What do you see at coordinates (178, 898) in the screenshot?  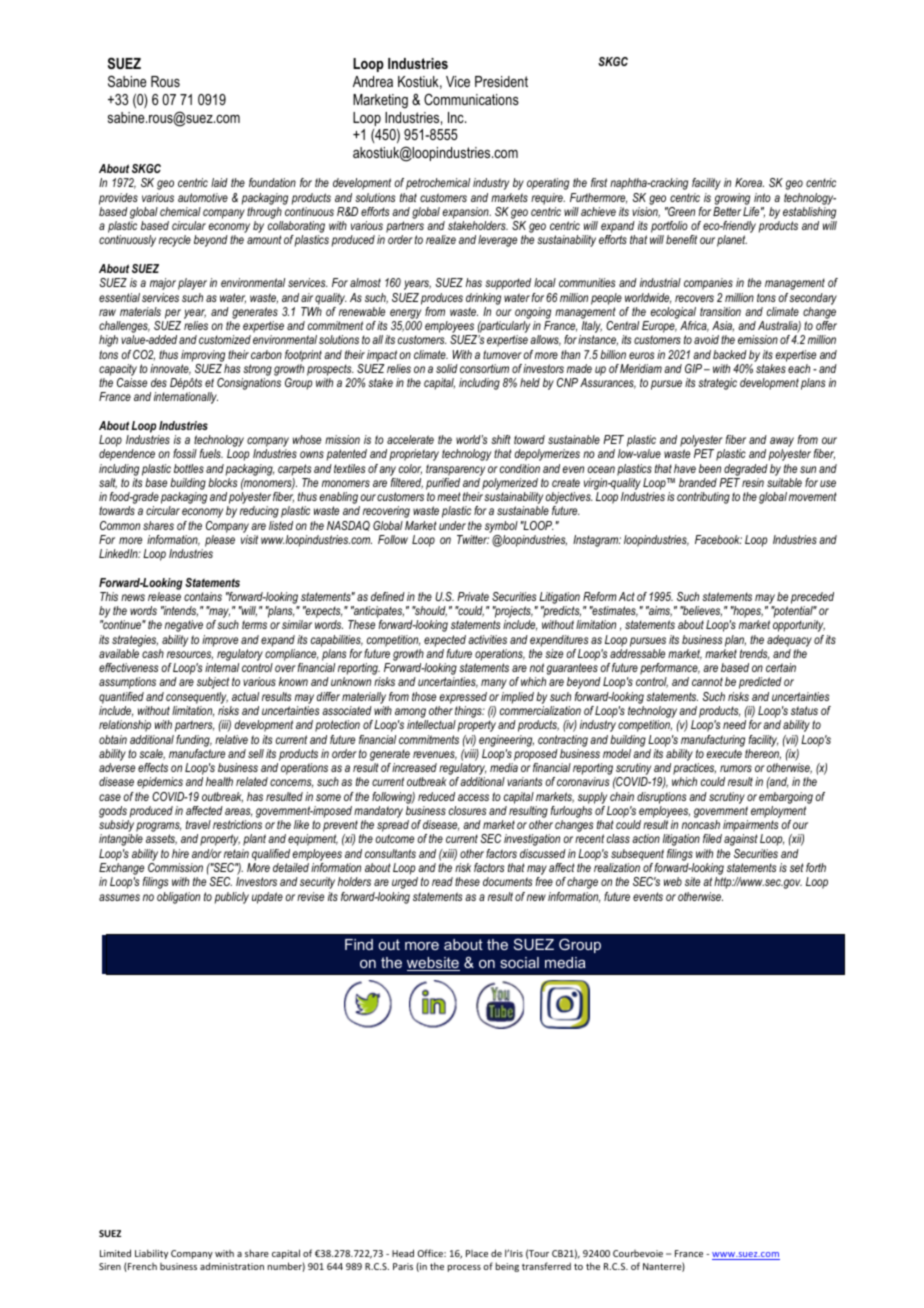 I see `obligation` at bounding box center [178, 898].
